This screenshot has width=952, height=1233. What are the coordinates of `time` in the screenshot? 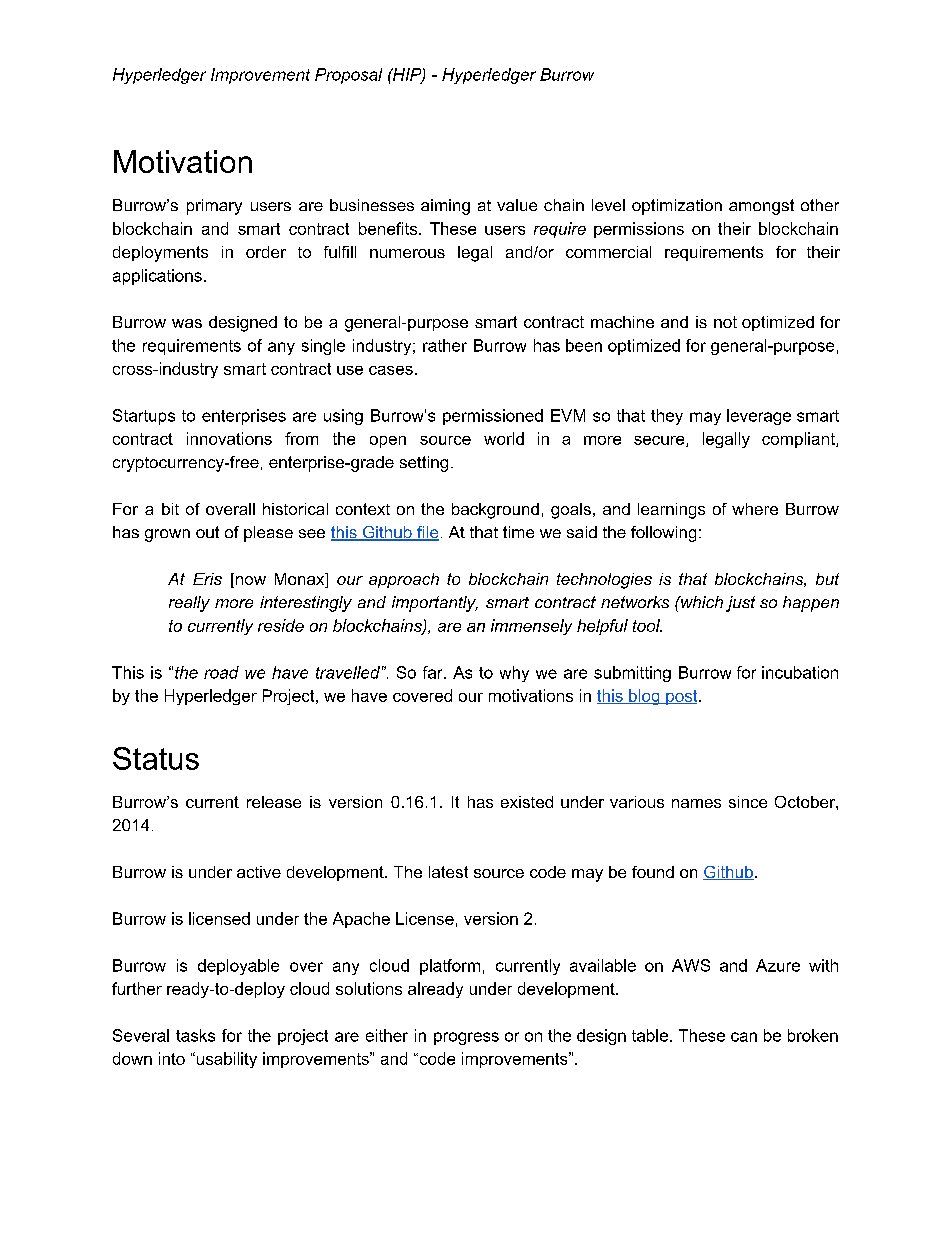 It's located at (518, 532).
